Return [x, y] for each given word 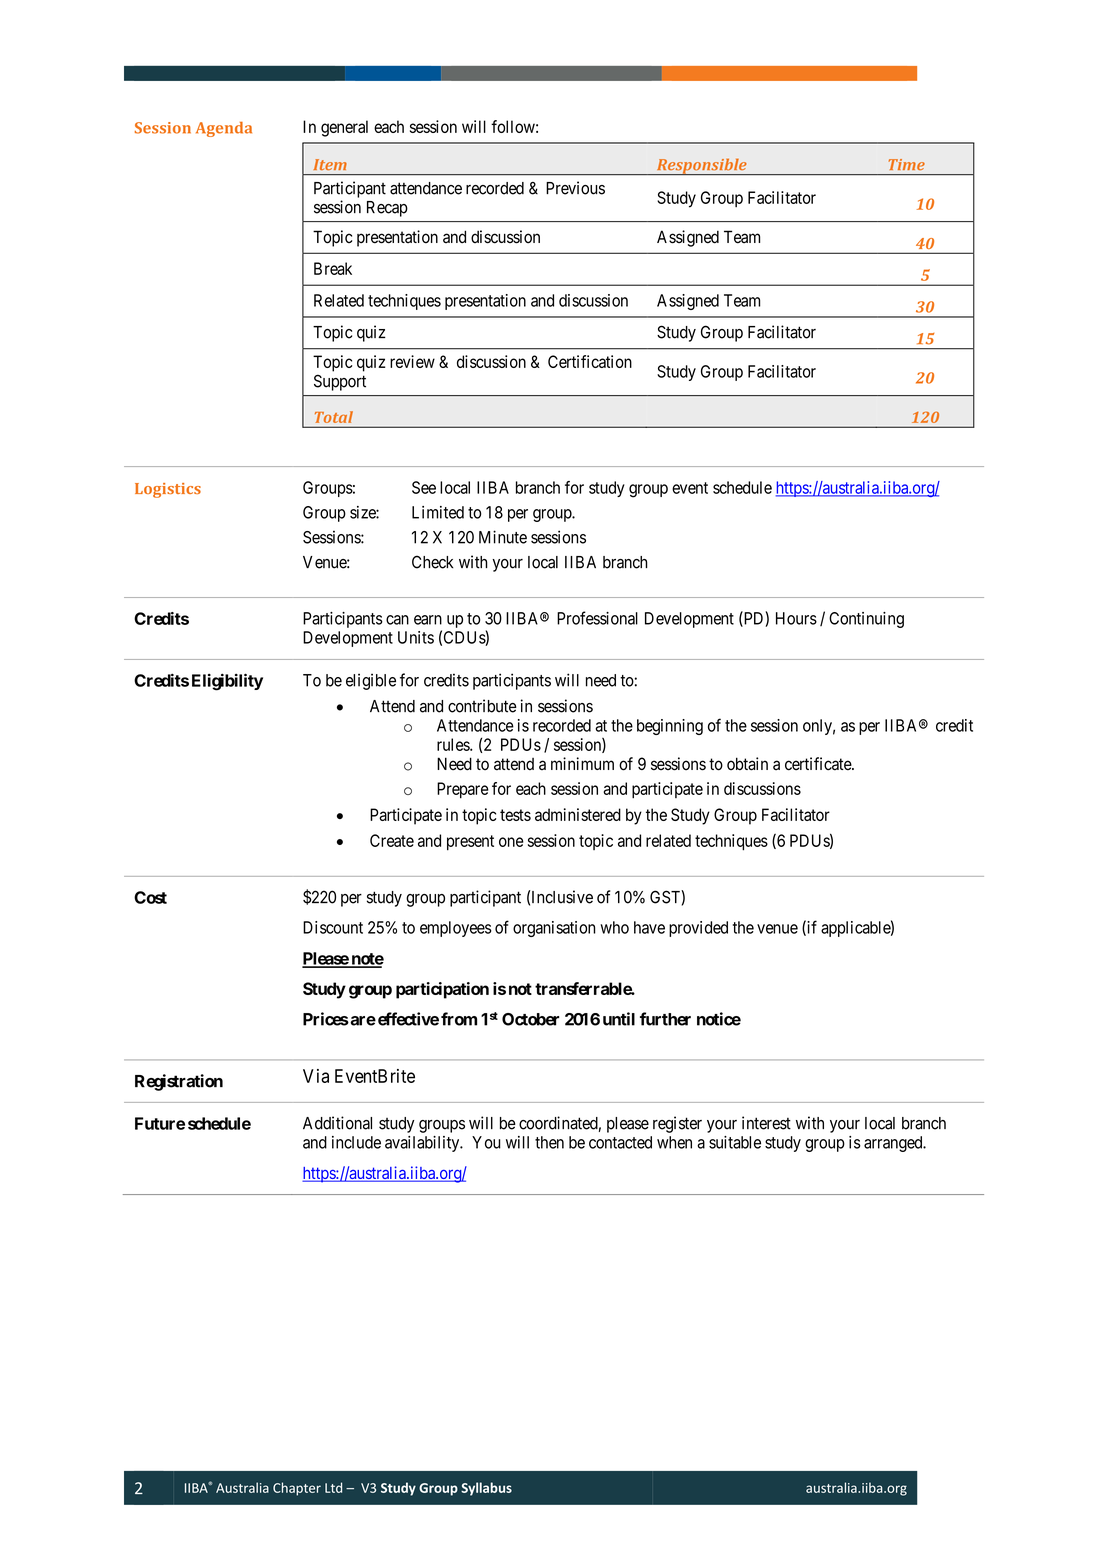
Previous [575, 188]
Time [907, 164]
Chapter [297, 1489]
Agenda [224, 129]
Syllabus [486, 1489]
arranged [894, 1144]
